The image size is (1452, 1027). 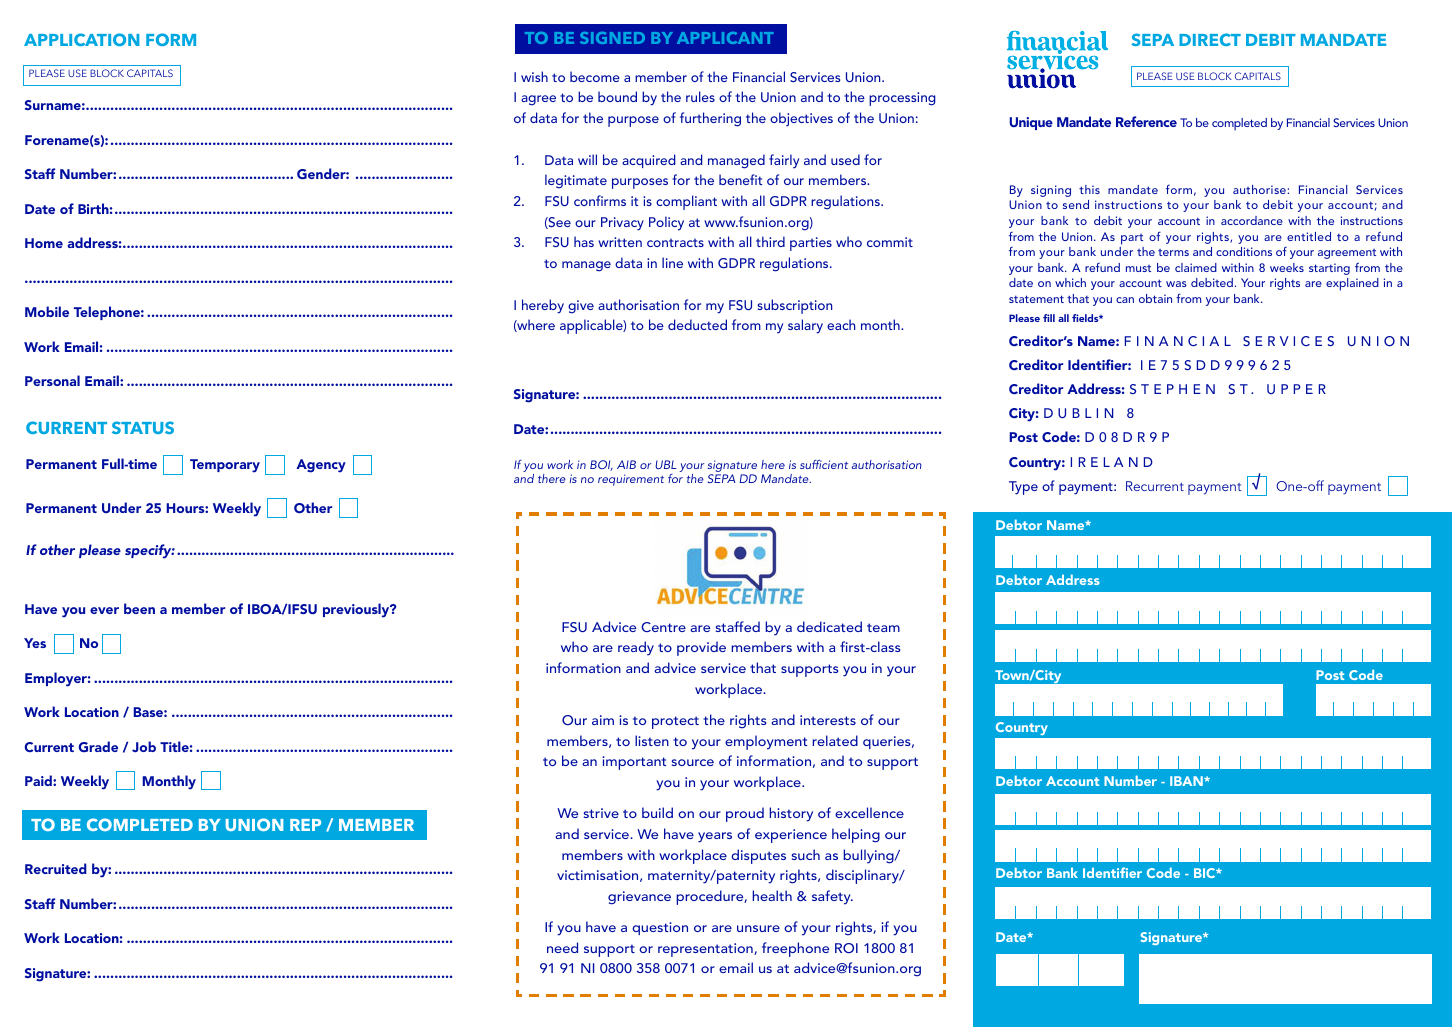 What do you see at coordinates (52, 380) in the screenshot?
I see `Personal` at bounding box center [52, 380].
